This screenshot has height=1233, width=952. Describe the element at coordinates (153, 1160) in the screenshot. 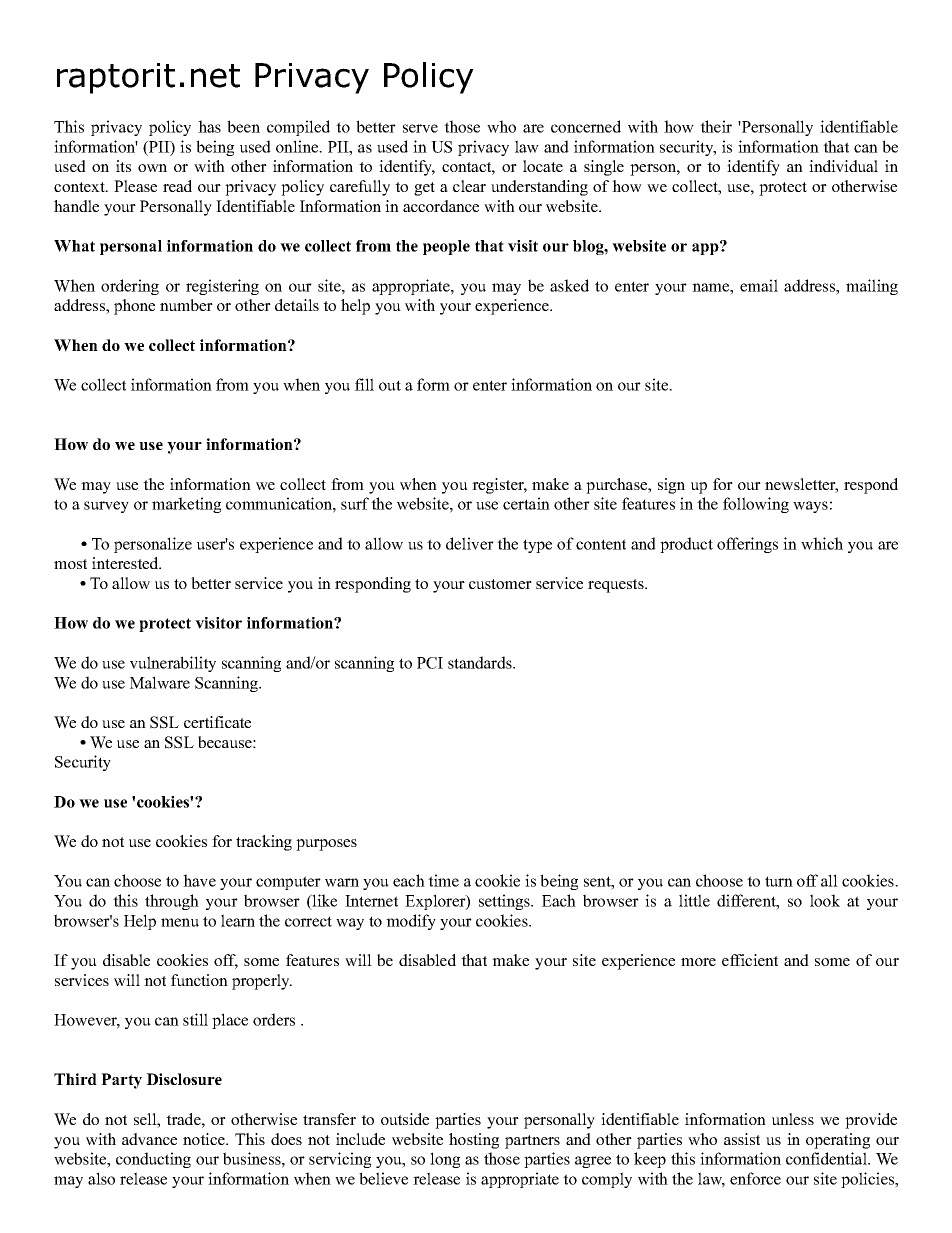

I see `conducting` at that location.
